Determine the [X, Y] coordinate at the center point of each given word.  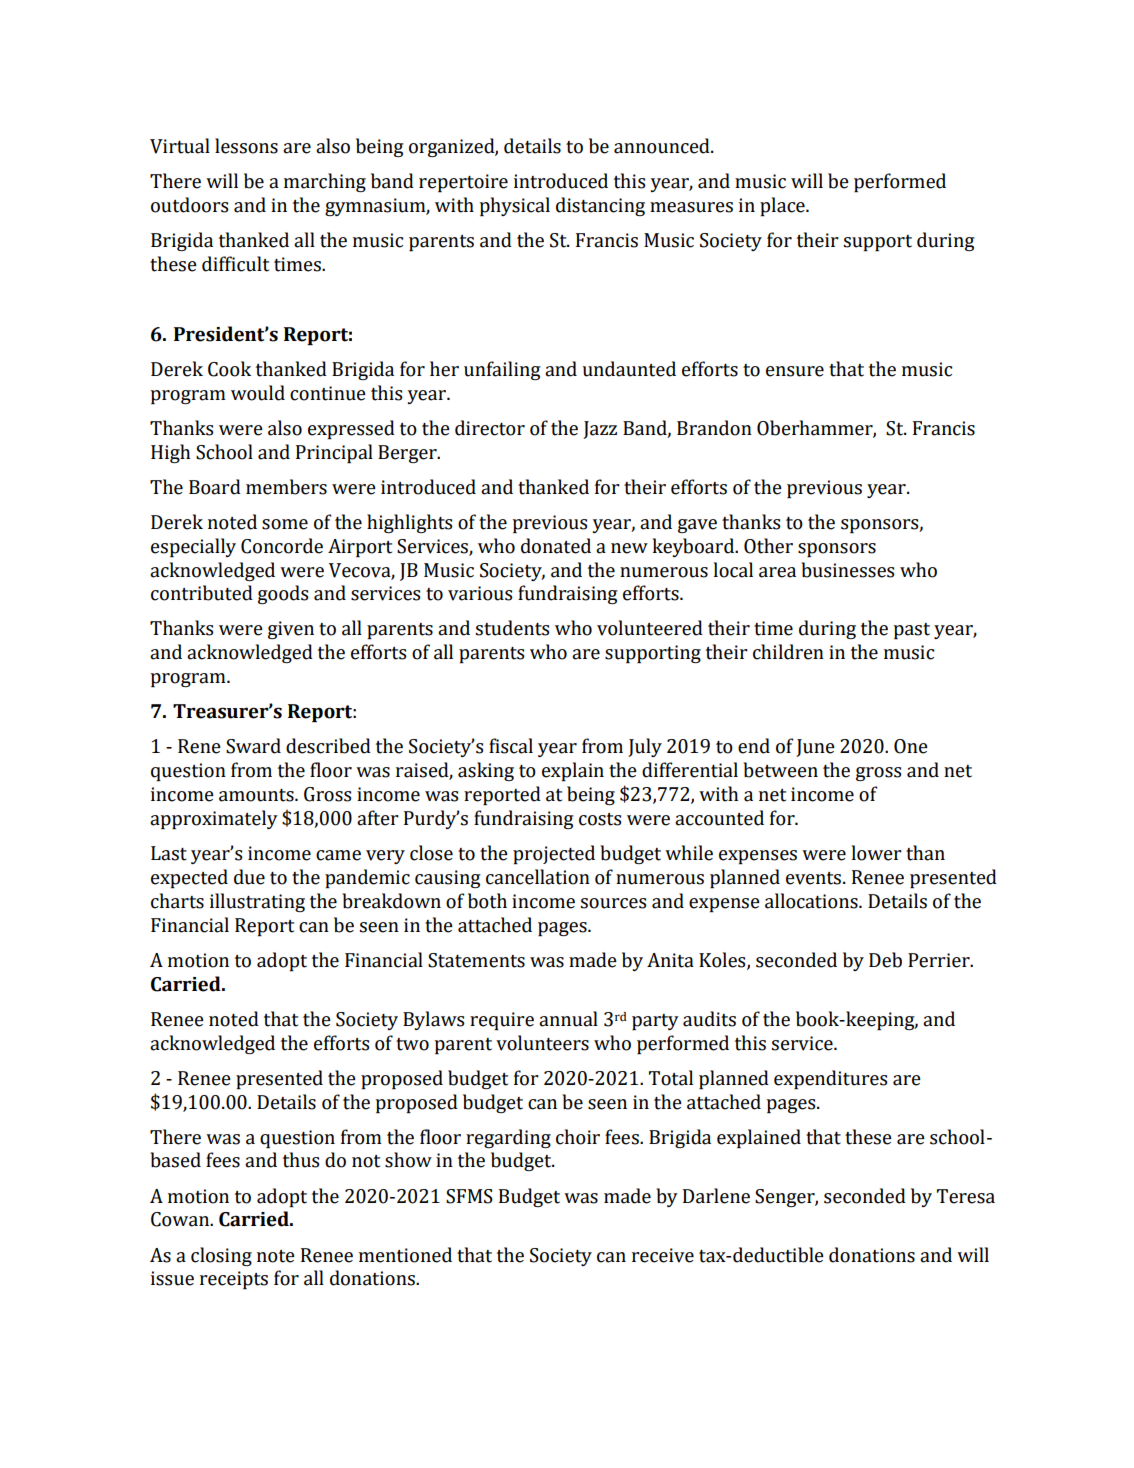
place [783, 206]
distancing [600, 206]
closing [221, 1256]
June [815, 748]
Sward [253, 746]
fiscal [511, 746]
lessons [246, 146]
